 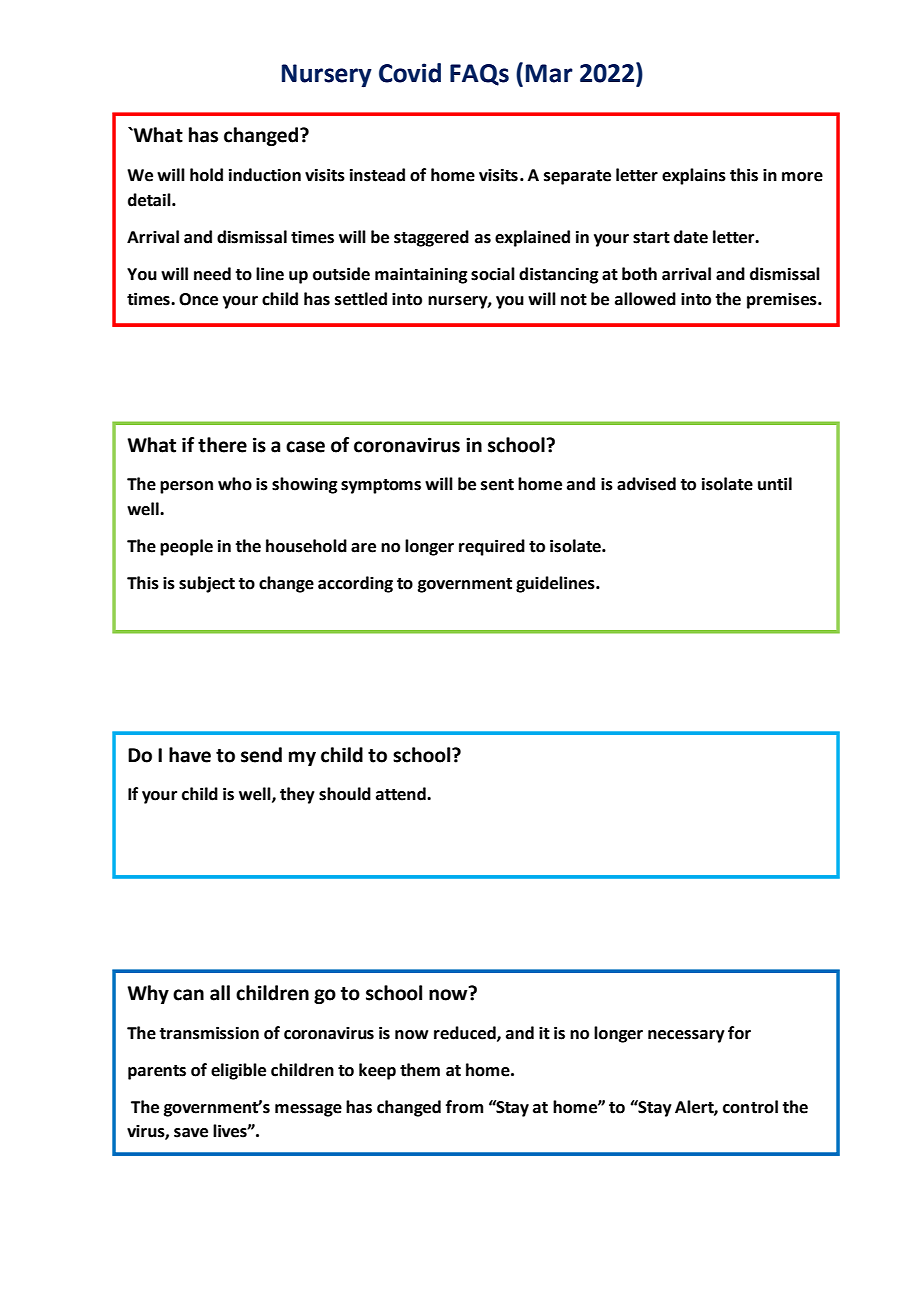 What do you see at coordinates (265, 175) in the image?
I see `induction` at bounding box center [265, 175].
